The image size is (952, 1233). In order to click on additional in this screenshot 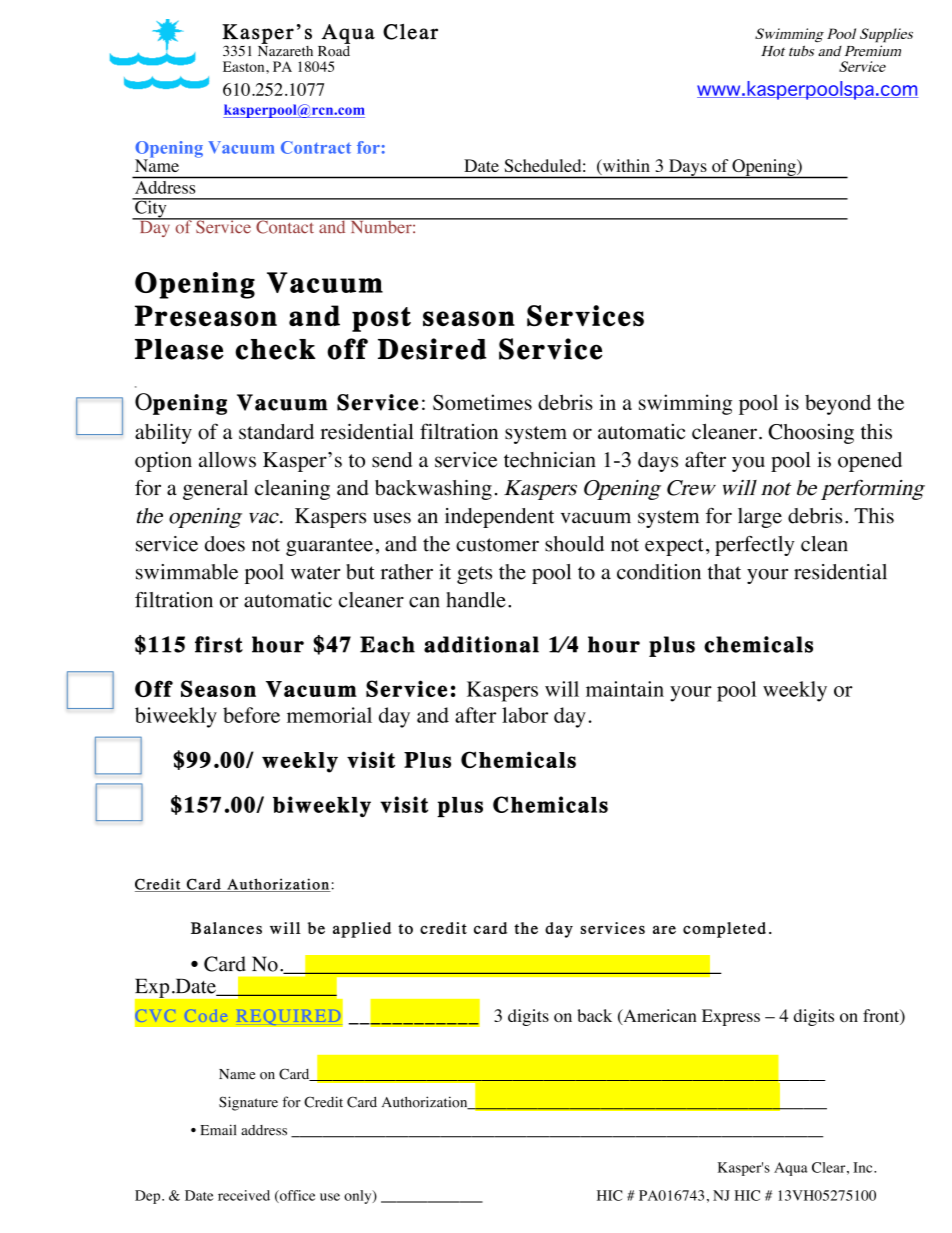, I will do `click(481, 644)`.
